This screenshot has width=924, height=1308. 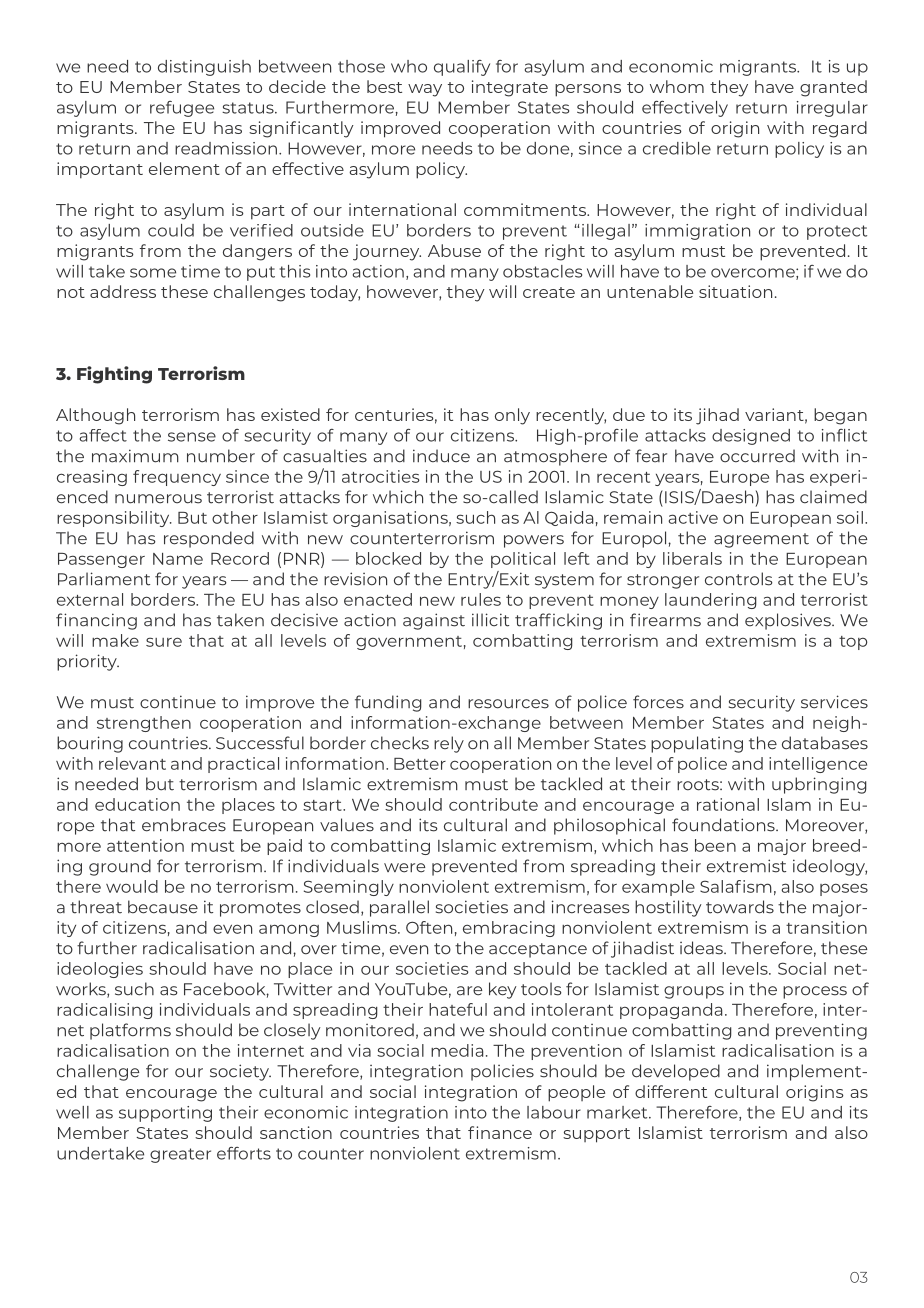 What do you see at coordinates (114, 375) in the screenshot?
I see `Fighting` at bounding box center [114, 375].
